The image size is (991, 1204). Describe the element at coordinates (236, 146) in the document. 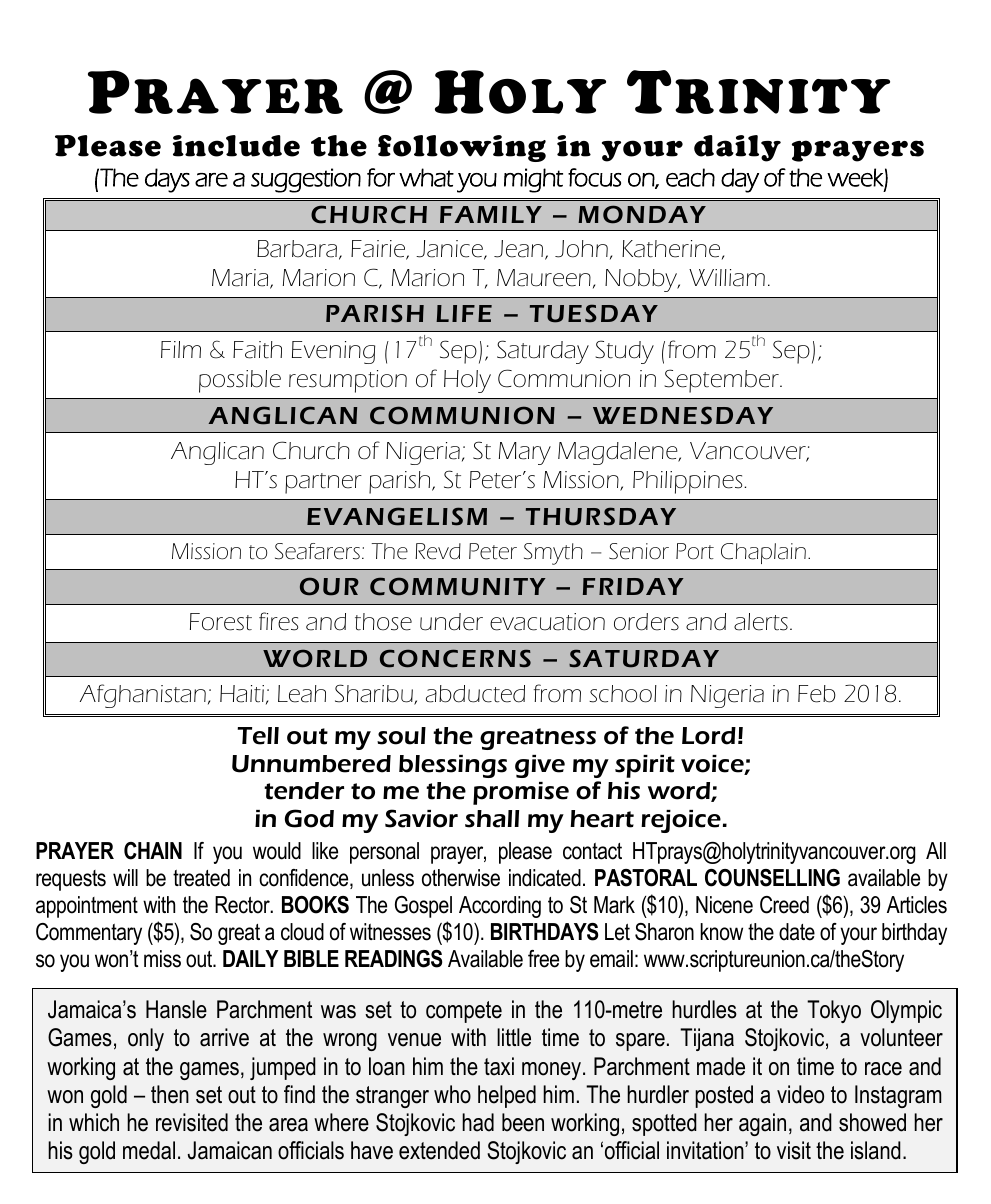

I see `include` at that location.
